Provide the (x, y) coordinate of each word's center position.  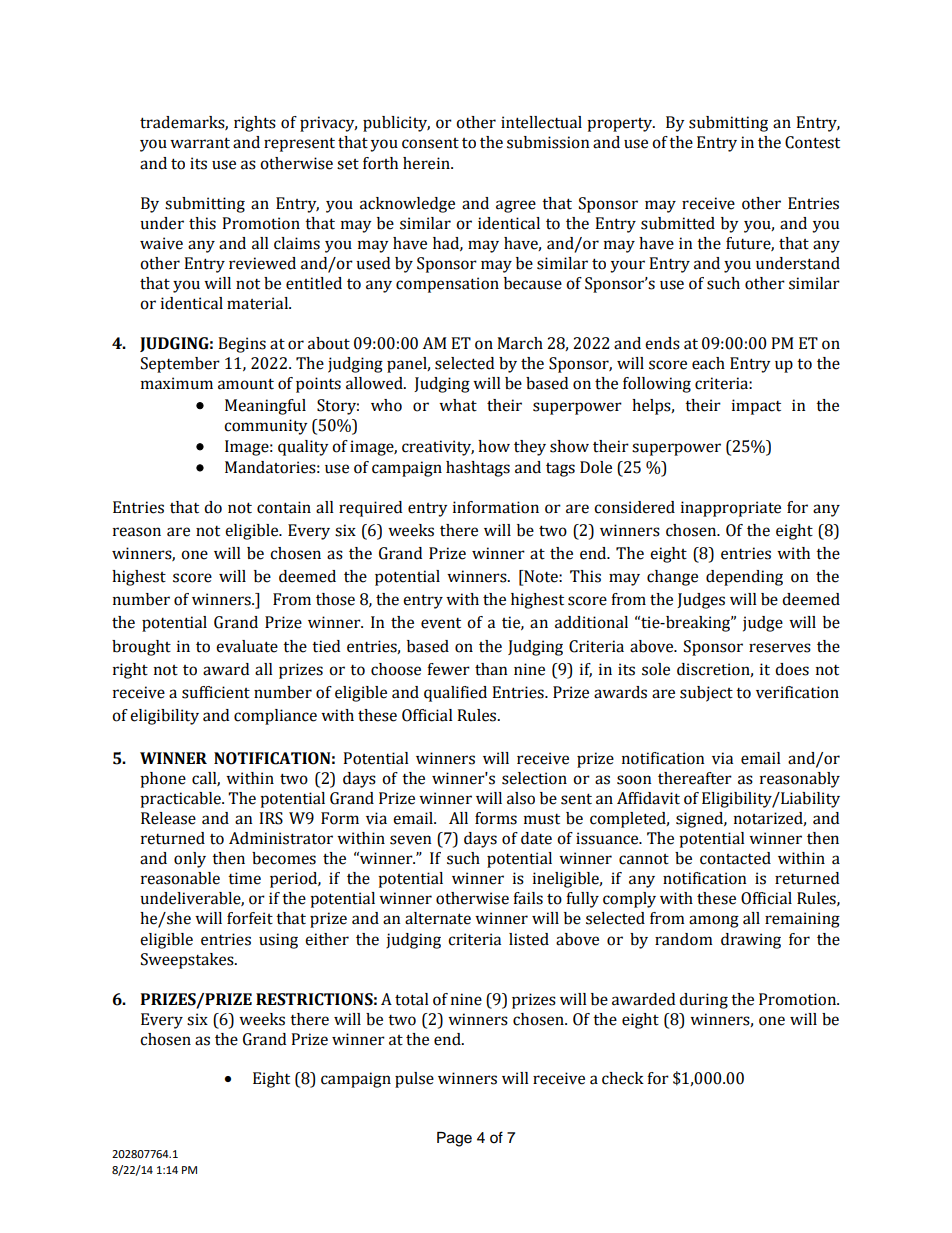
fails (528, 898)
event (441, 623)
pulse (414, 1080)
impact (756, 407)
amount (246, 384)
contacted (735, 858)
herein (427, 163)
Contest (812, 142)
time (244, 878)
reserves (780, 648)
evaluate (247, 646)
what (458, 405)
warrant (200, 143)
